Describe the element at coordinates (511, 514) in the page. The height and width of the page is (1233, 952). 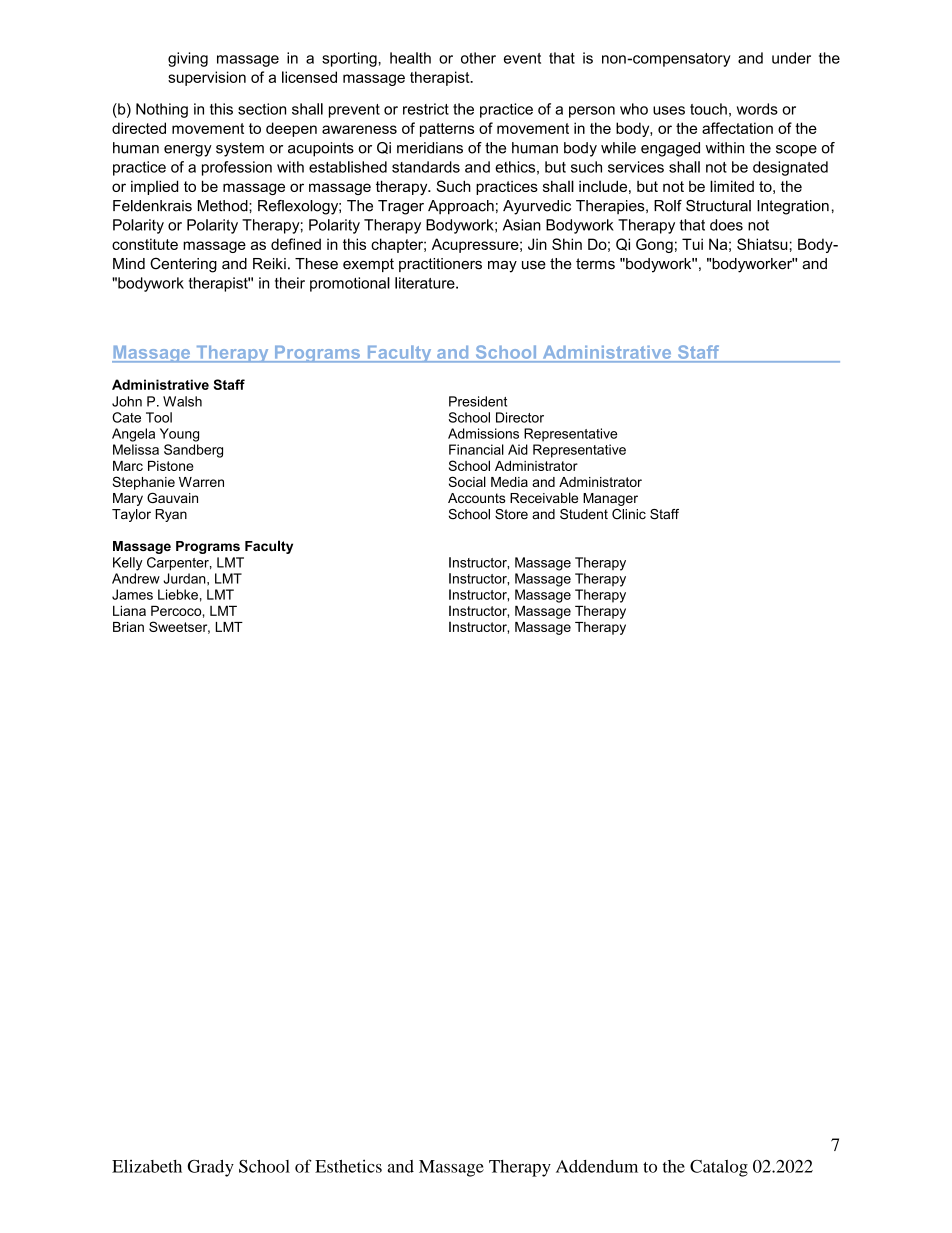
I see `Store` at that location.
